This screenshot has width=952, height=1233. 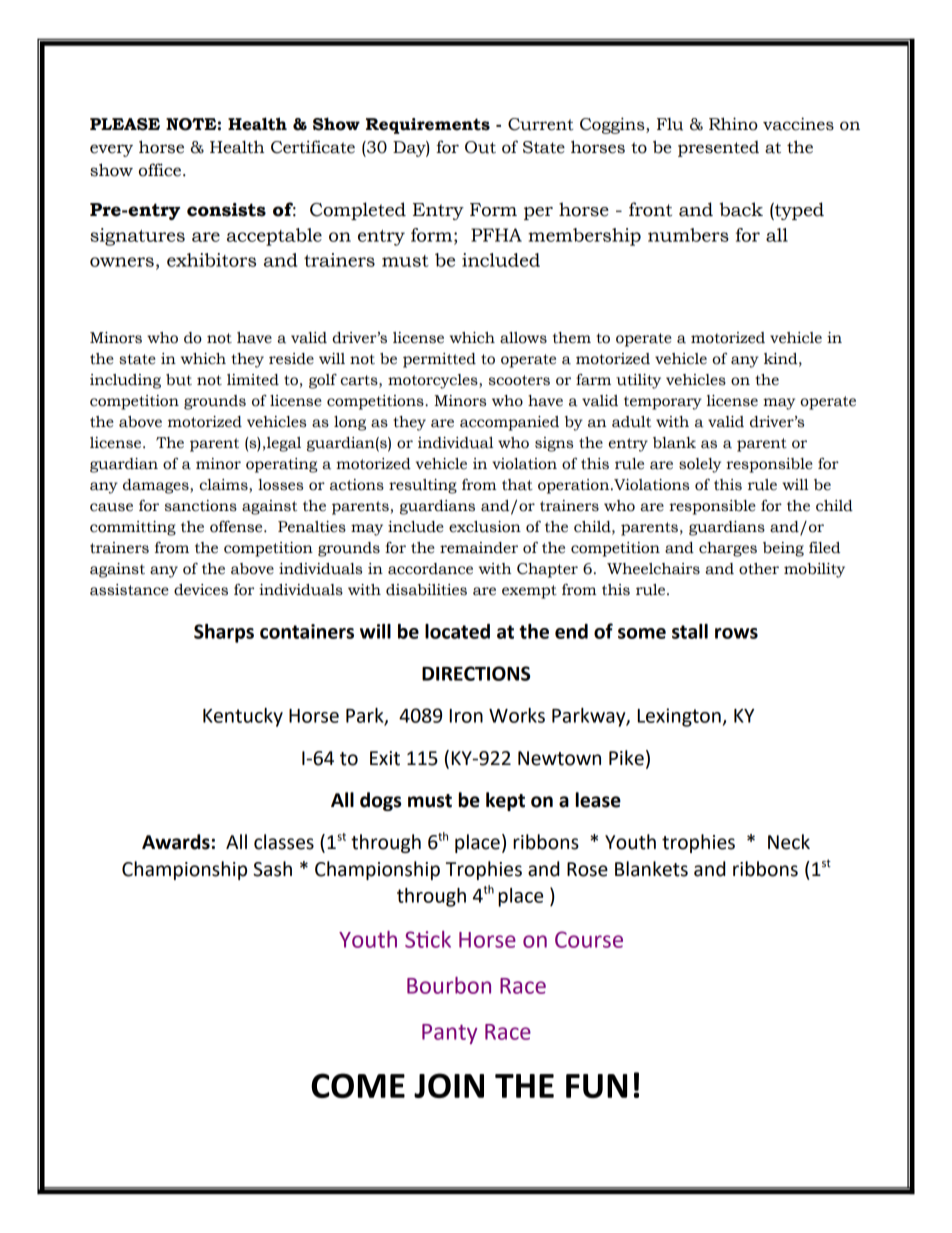 I want to click on Requirements, so click(x=428, y=126).
